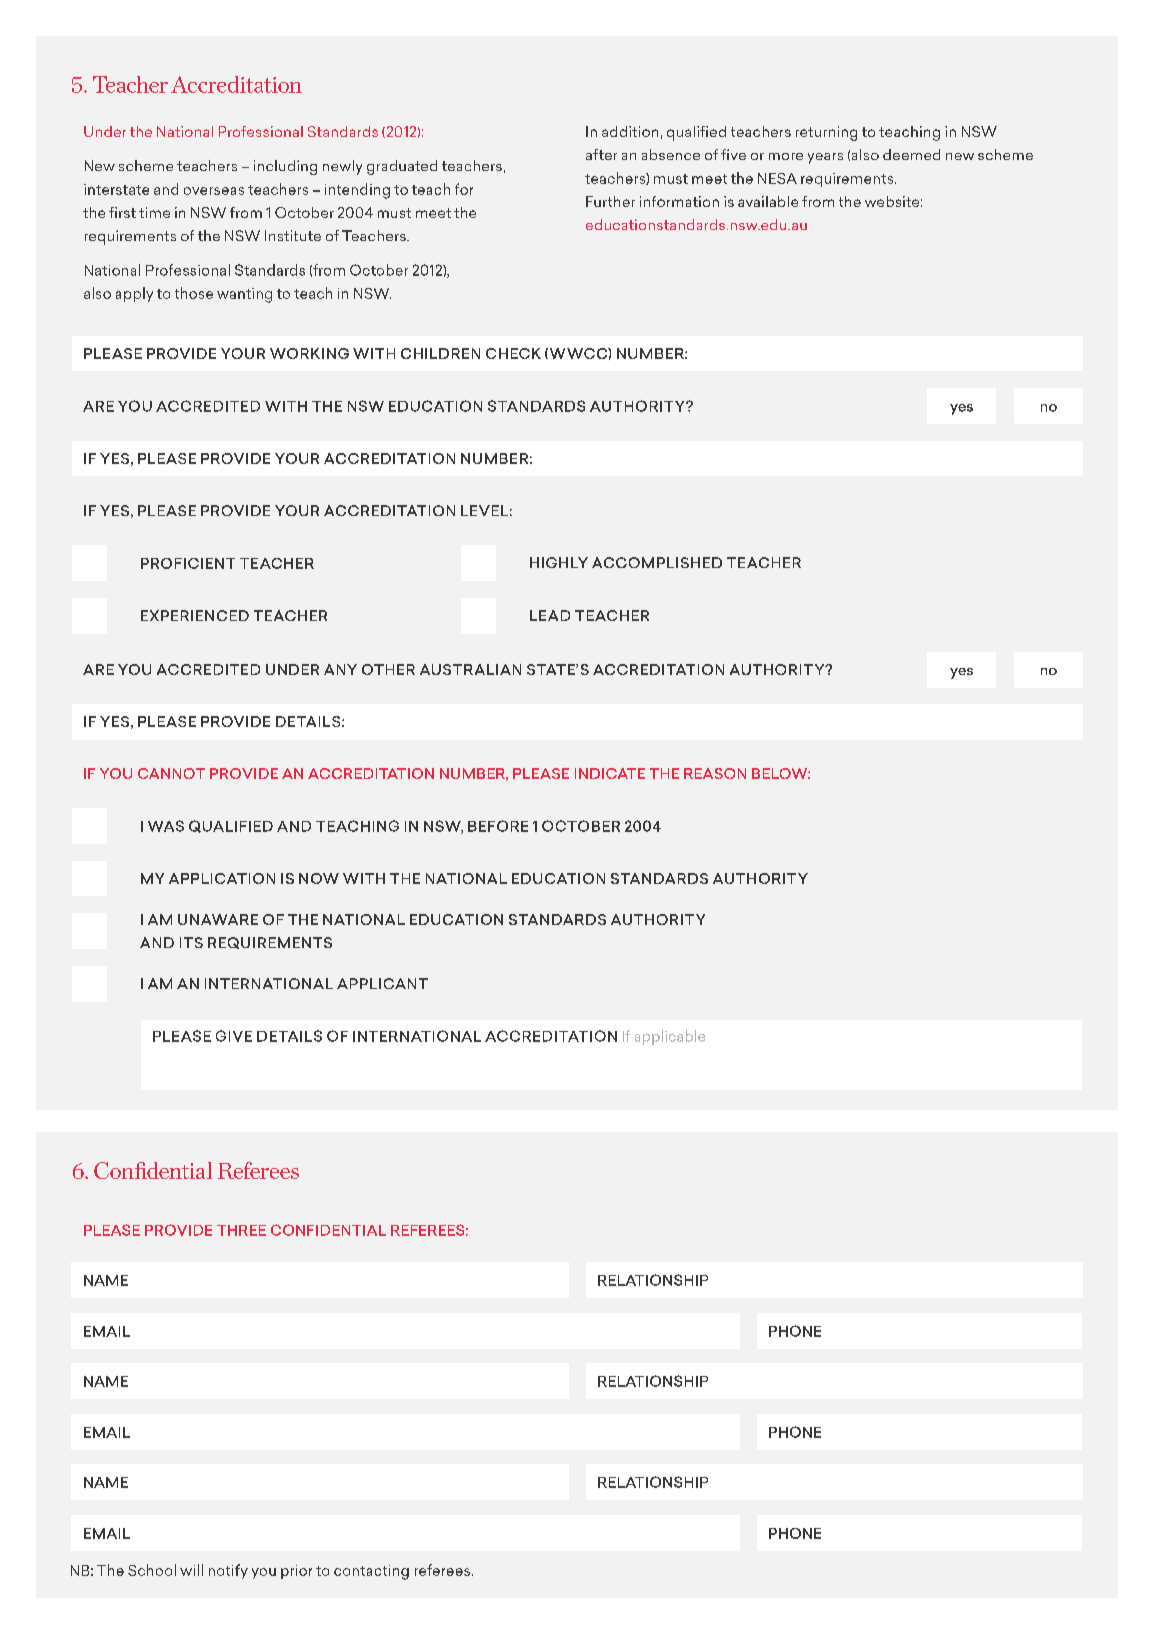 This screenshot has width=1154, height=1633. I want to click on contacting, so click(371, 1572).
